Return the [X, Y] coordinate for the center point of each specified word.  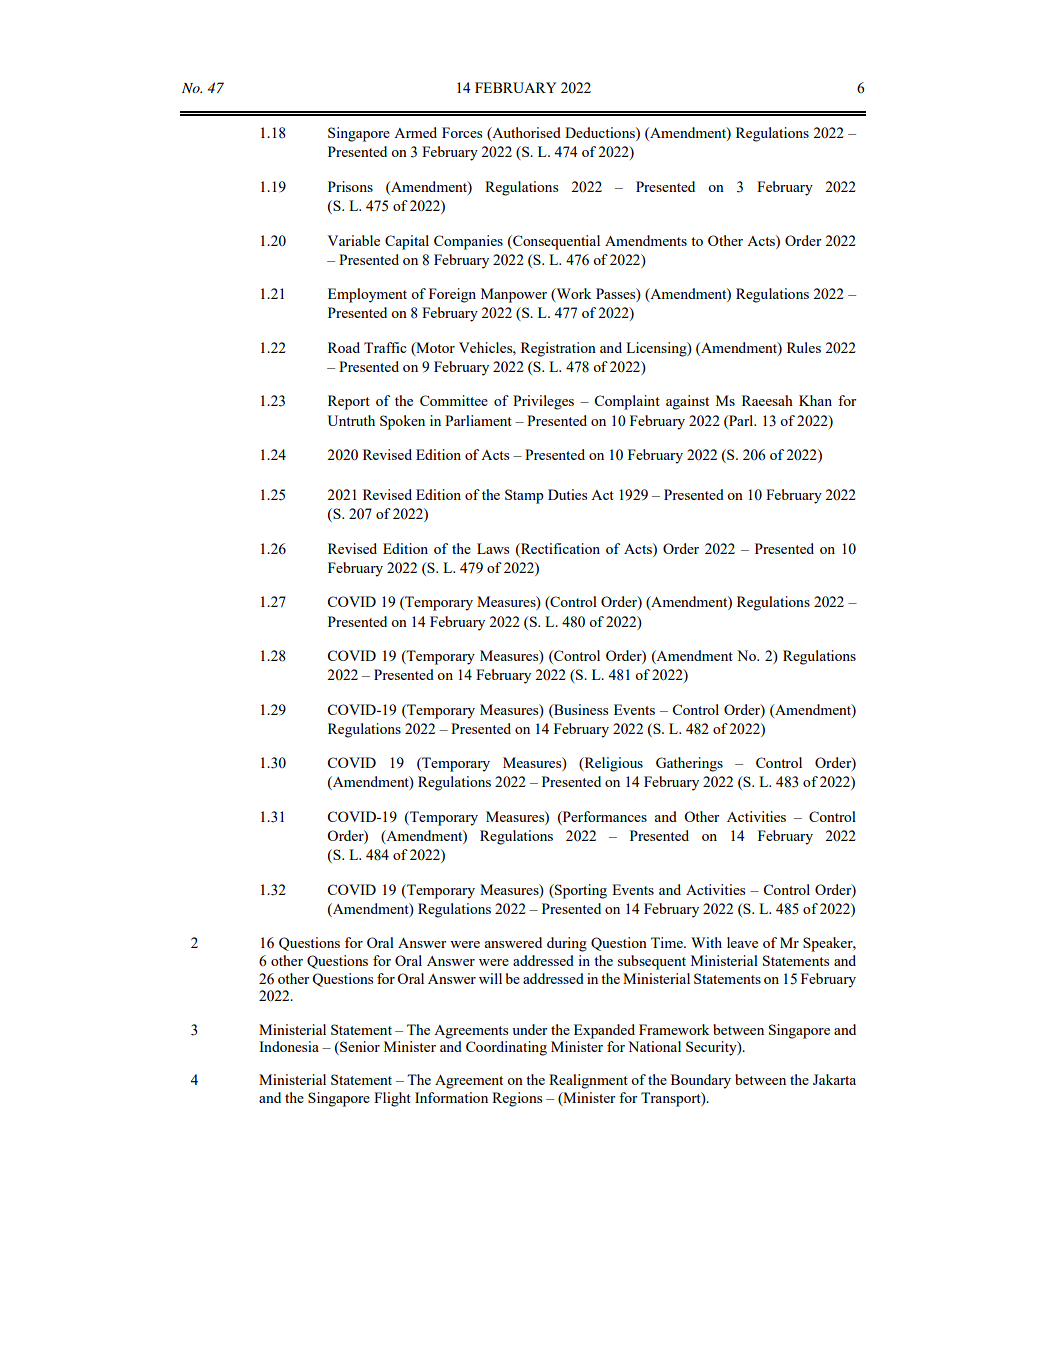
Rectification [559, 550]
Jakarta [834, 1079]
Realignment [588, 1081]
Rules [804, 347]
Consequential [555, 242]
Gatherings [689, 764]
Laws [493, 548]
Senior [359, 1048]
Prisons [350, 186]
